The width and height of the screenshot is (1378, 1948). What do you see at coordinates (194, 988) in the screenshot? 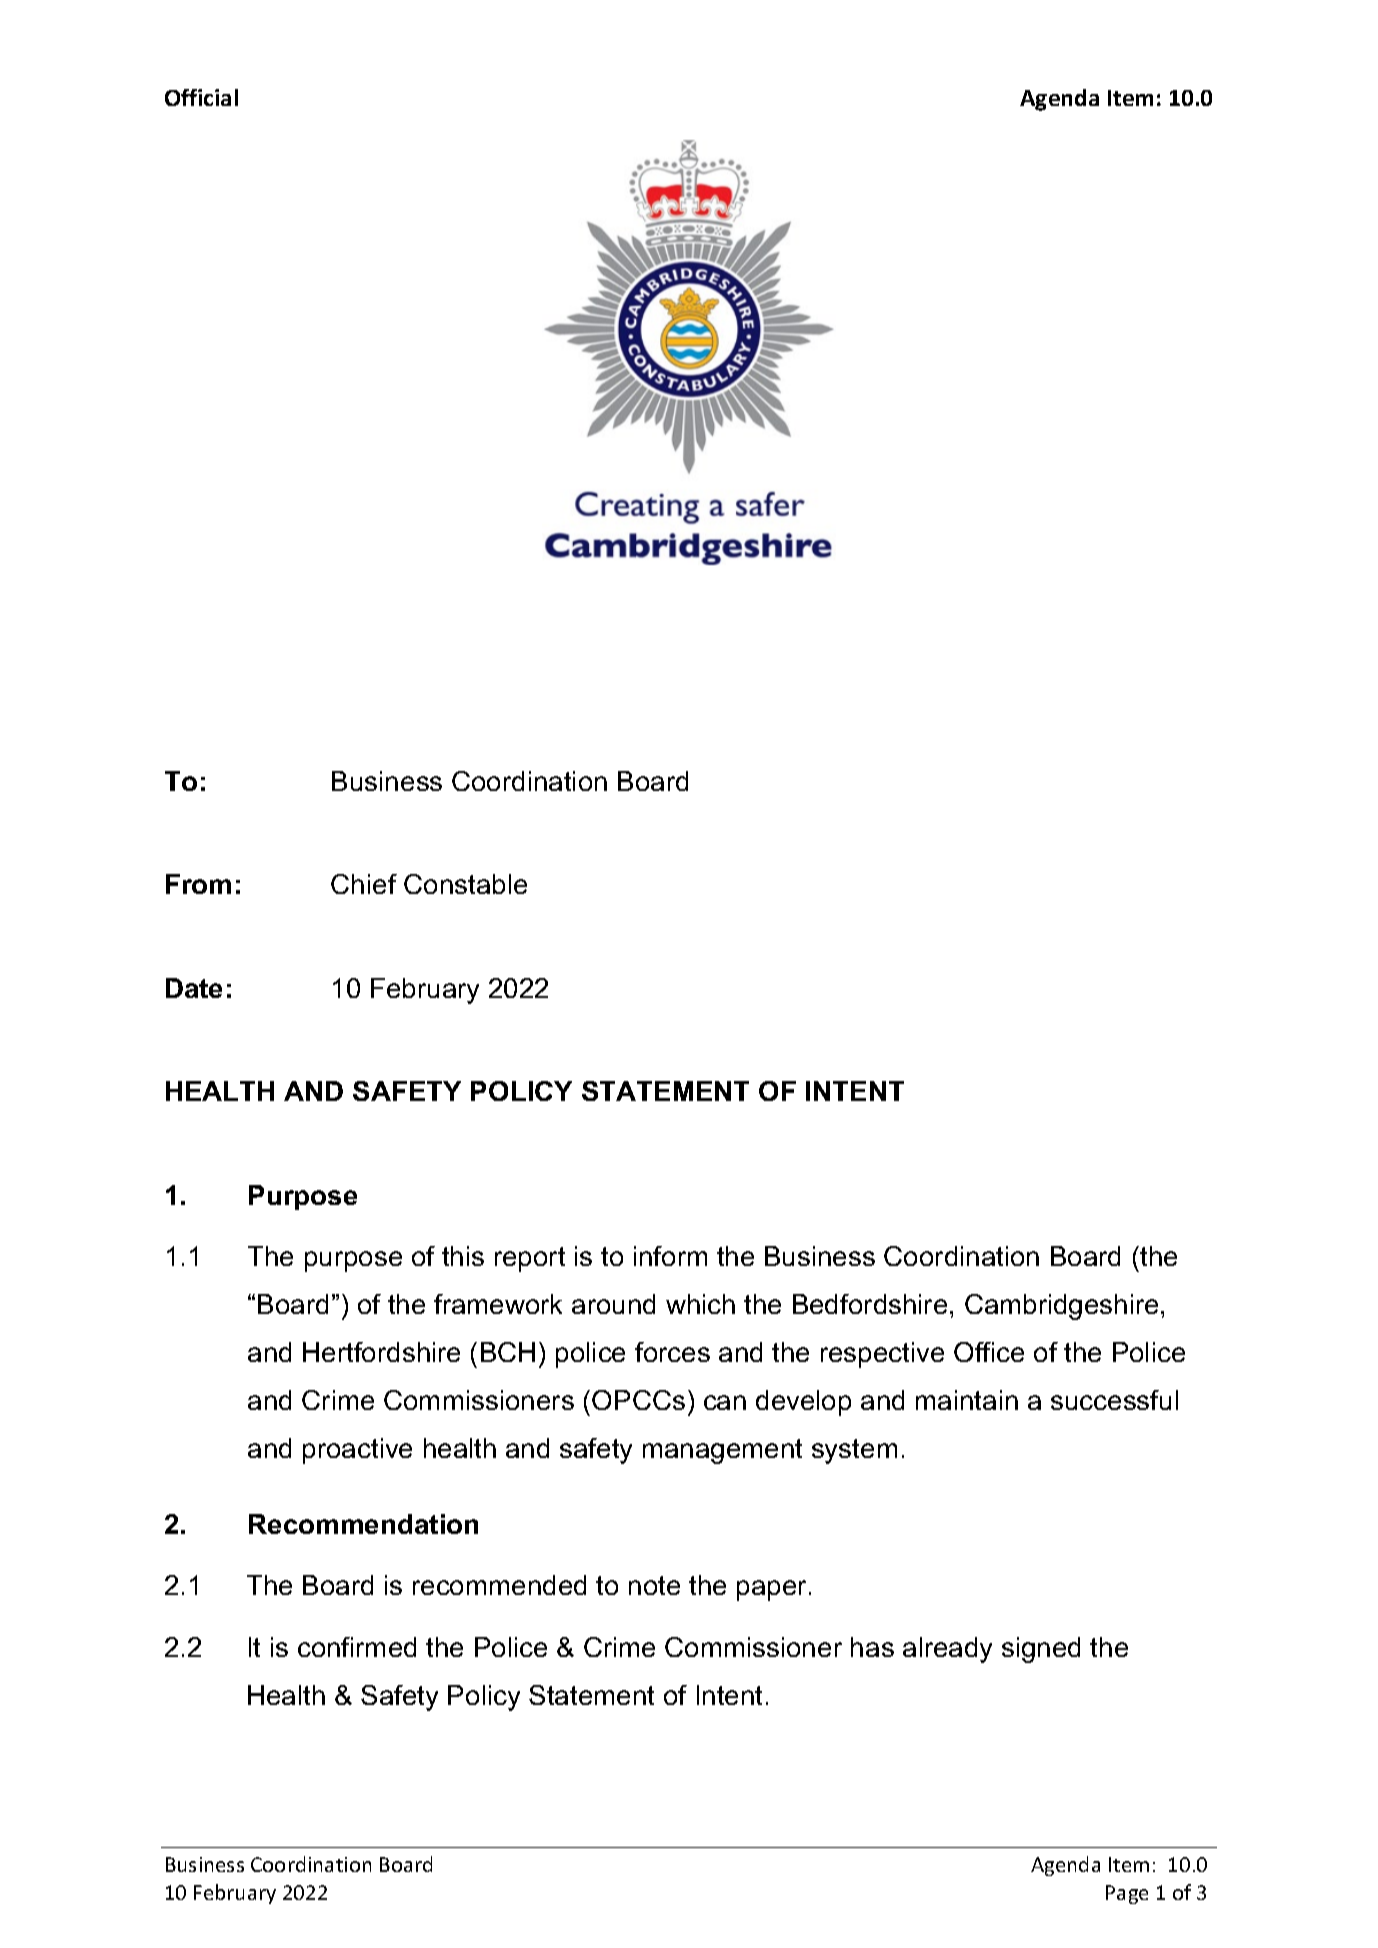
I see `Date` at bounding box center [194, 988].
